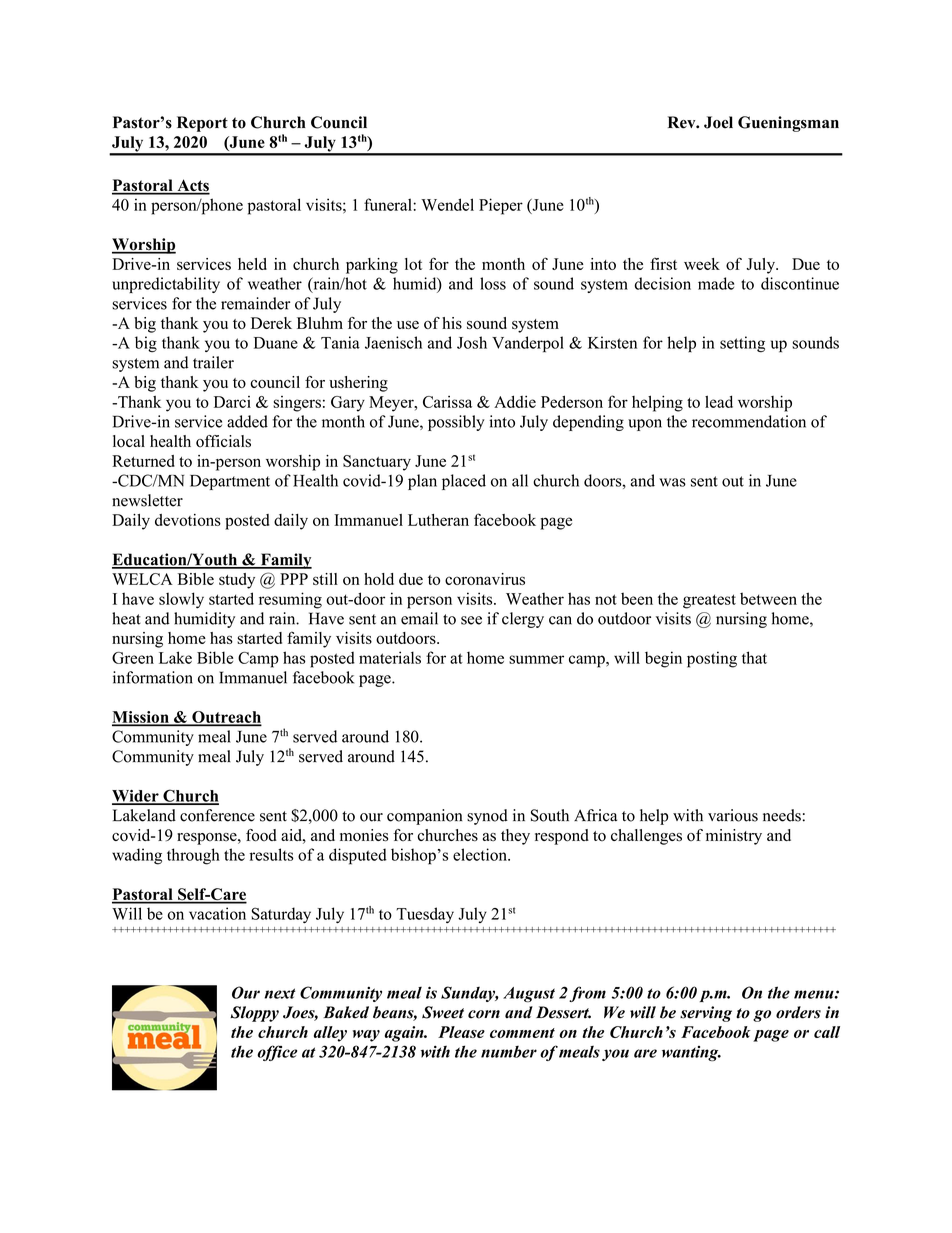 Image resolution: width=952 pixels, height=1233 pixels. Describe the element at coordinates (202, 124) in the image. I see `Report` at that location.
